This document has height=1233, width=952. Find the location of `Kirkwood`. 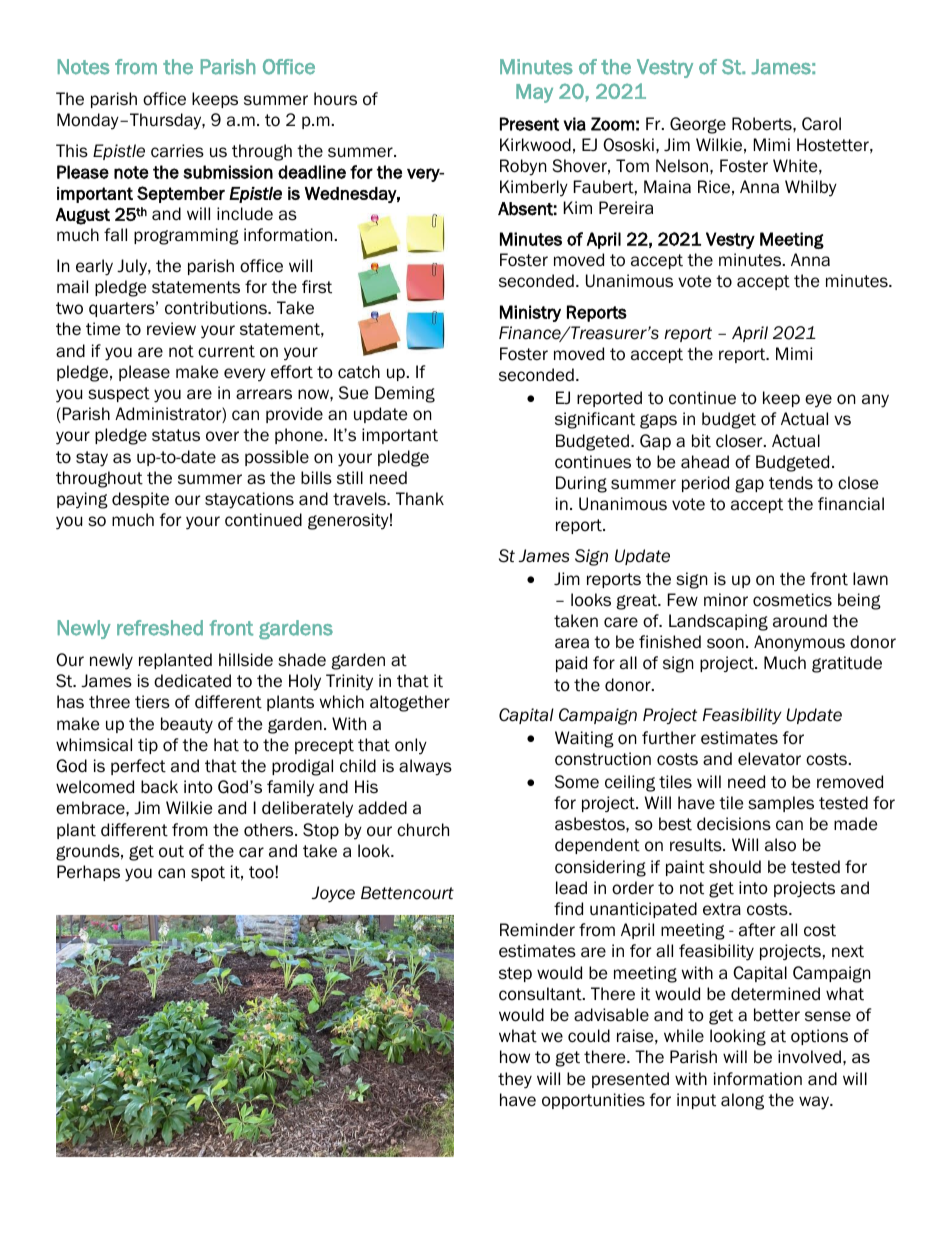

Kirkwood is located at coordinates (535, 145).
